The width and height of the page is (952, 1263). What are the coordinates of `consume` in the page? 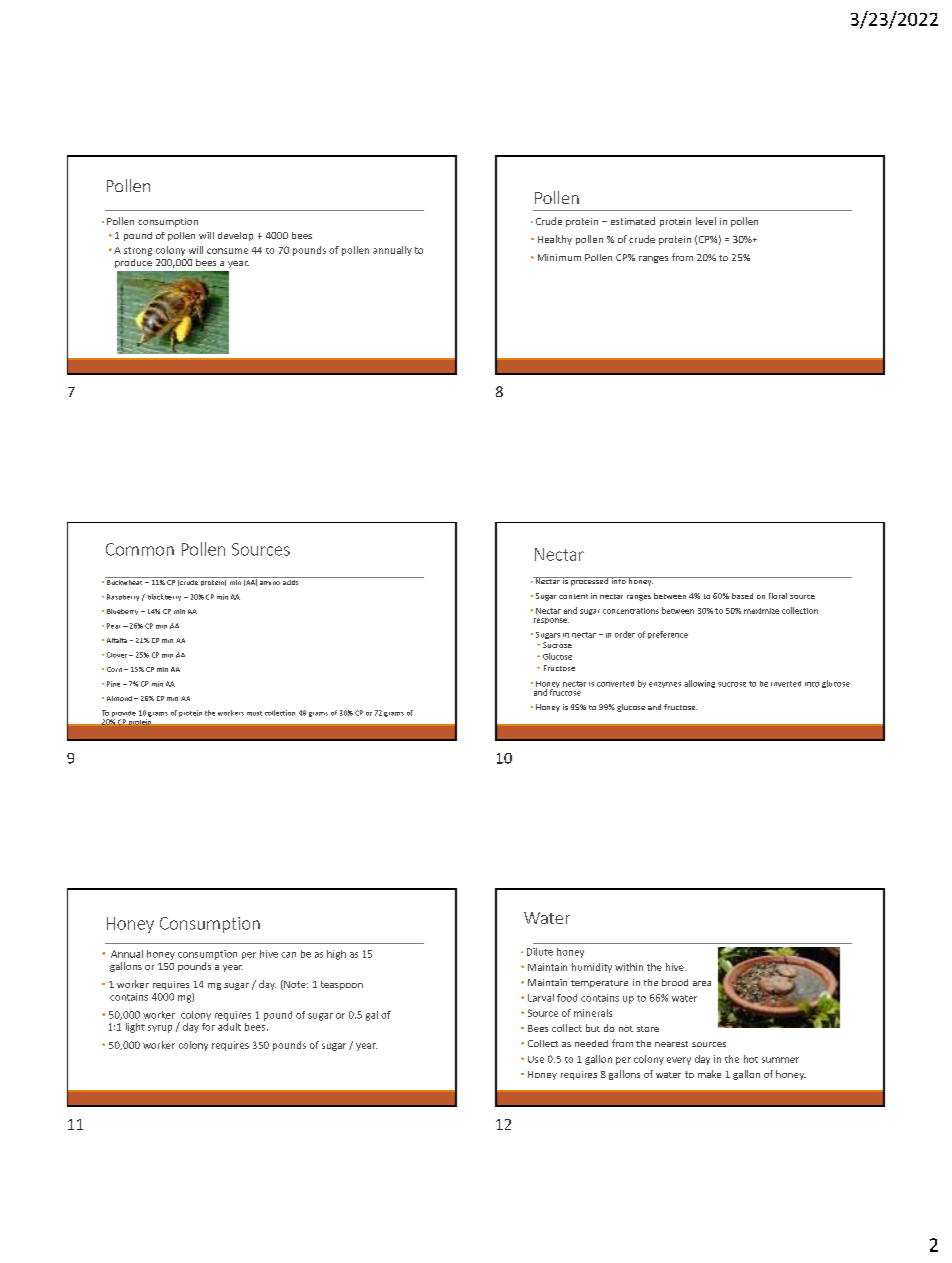 It's located at (227, 251).
